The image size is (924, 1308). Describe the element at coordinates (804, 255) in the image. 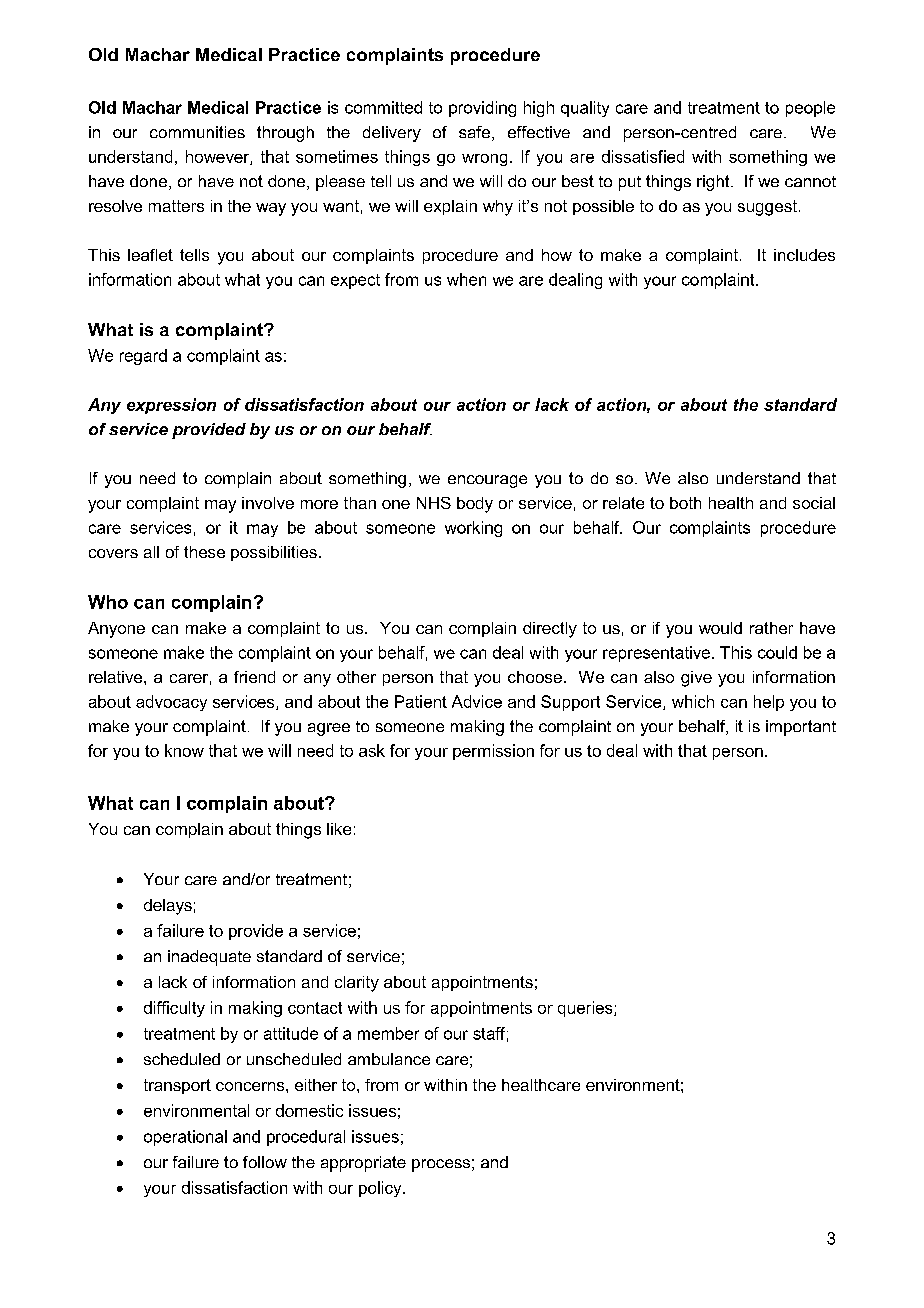

I see `includes` at that location.
